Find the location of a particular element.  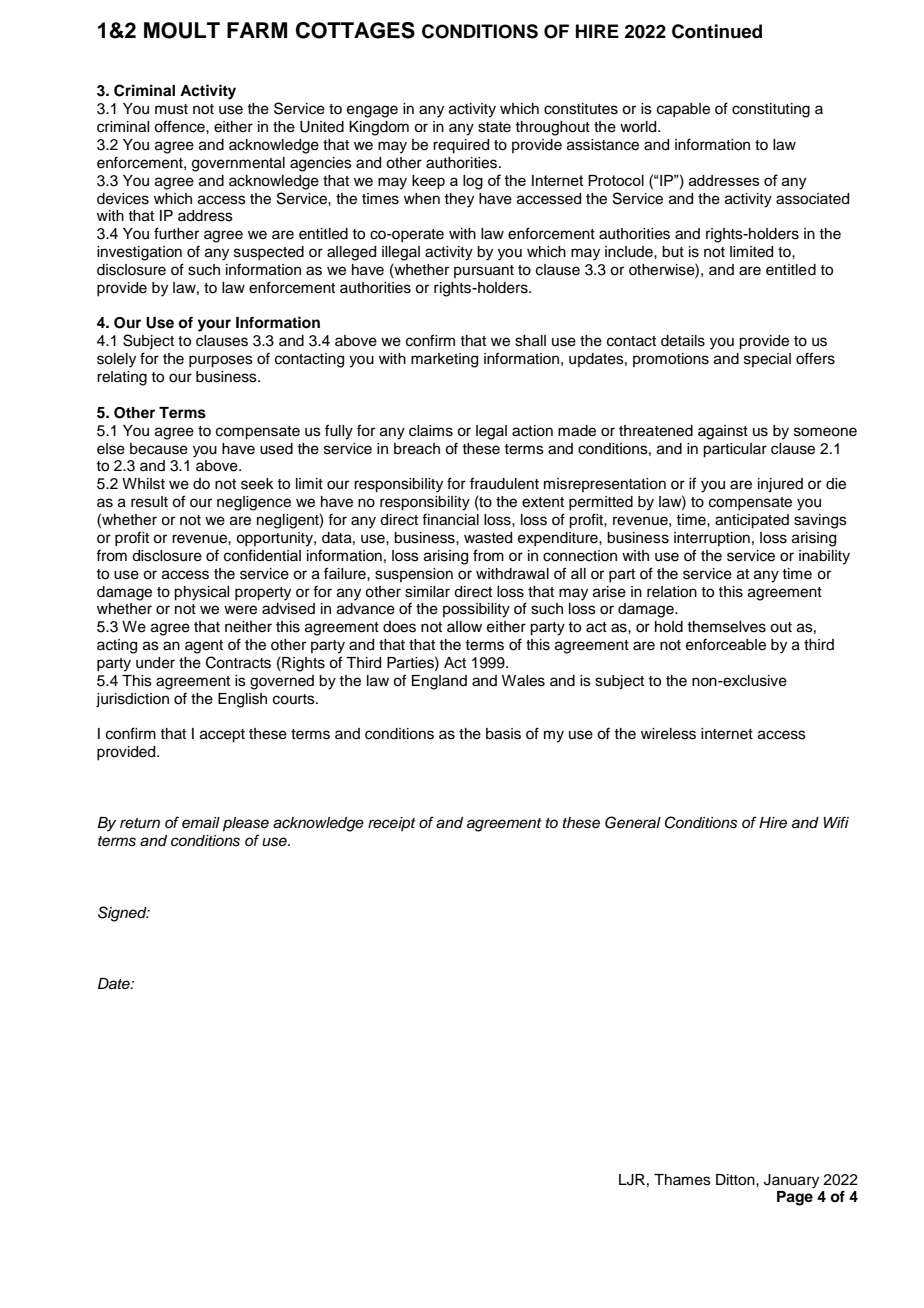

state is located at coordinates (494, 127).
